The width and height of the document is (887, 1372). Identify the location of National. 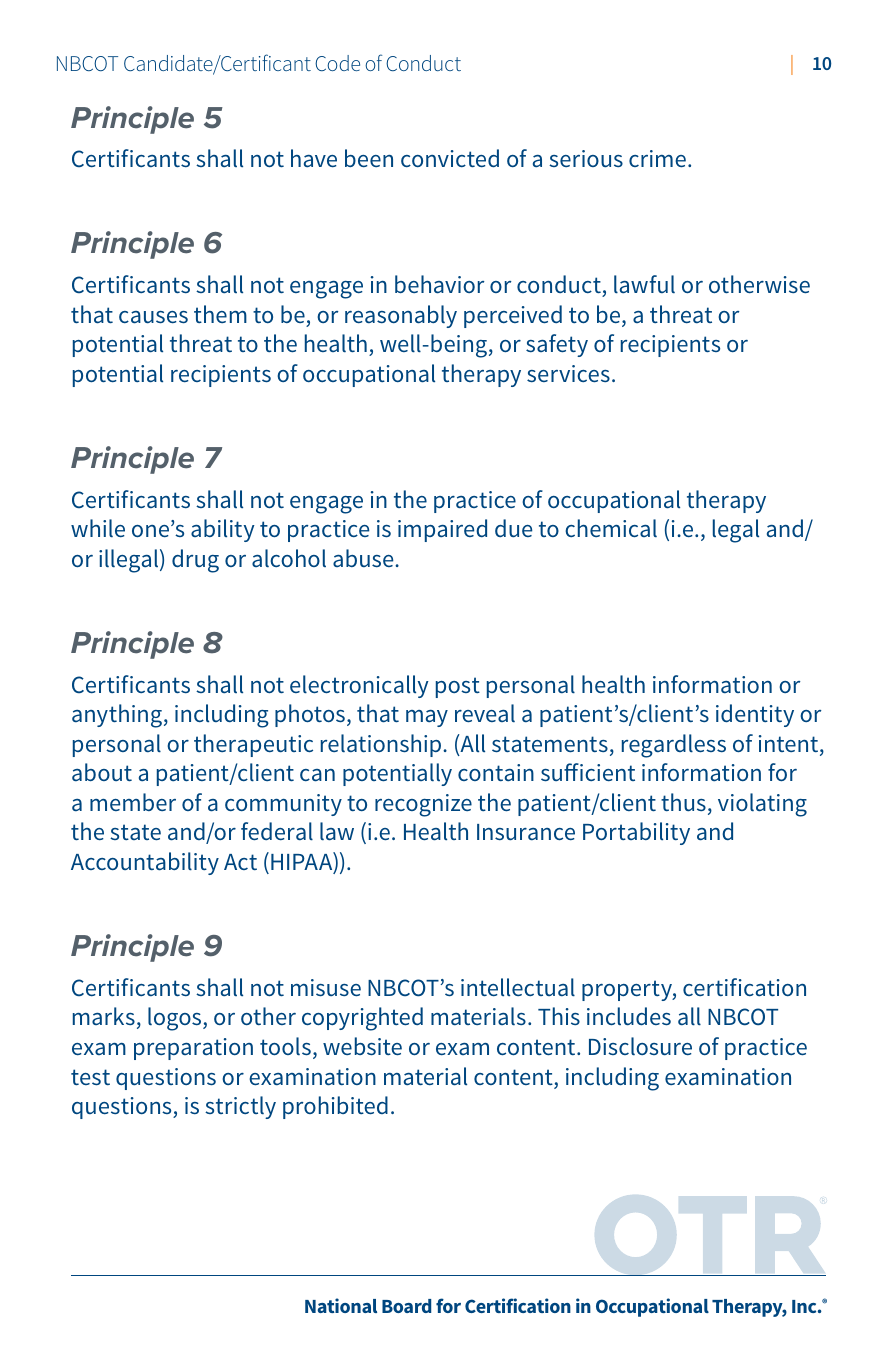
(341, 1305).
